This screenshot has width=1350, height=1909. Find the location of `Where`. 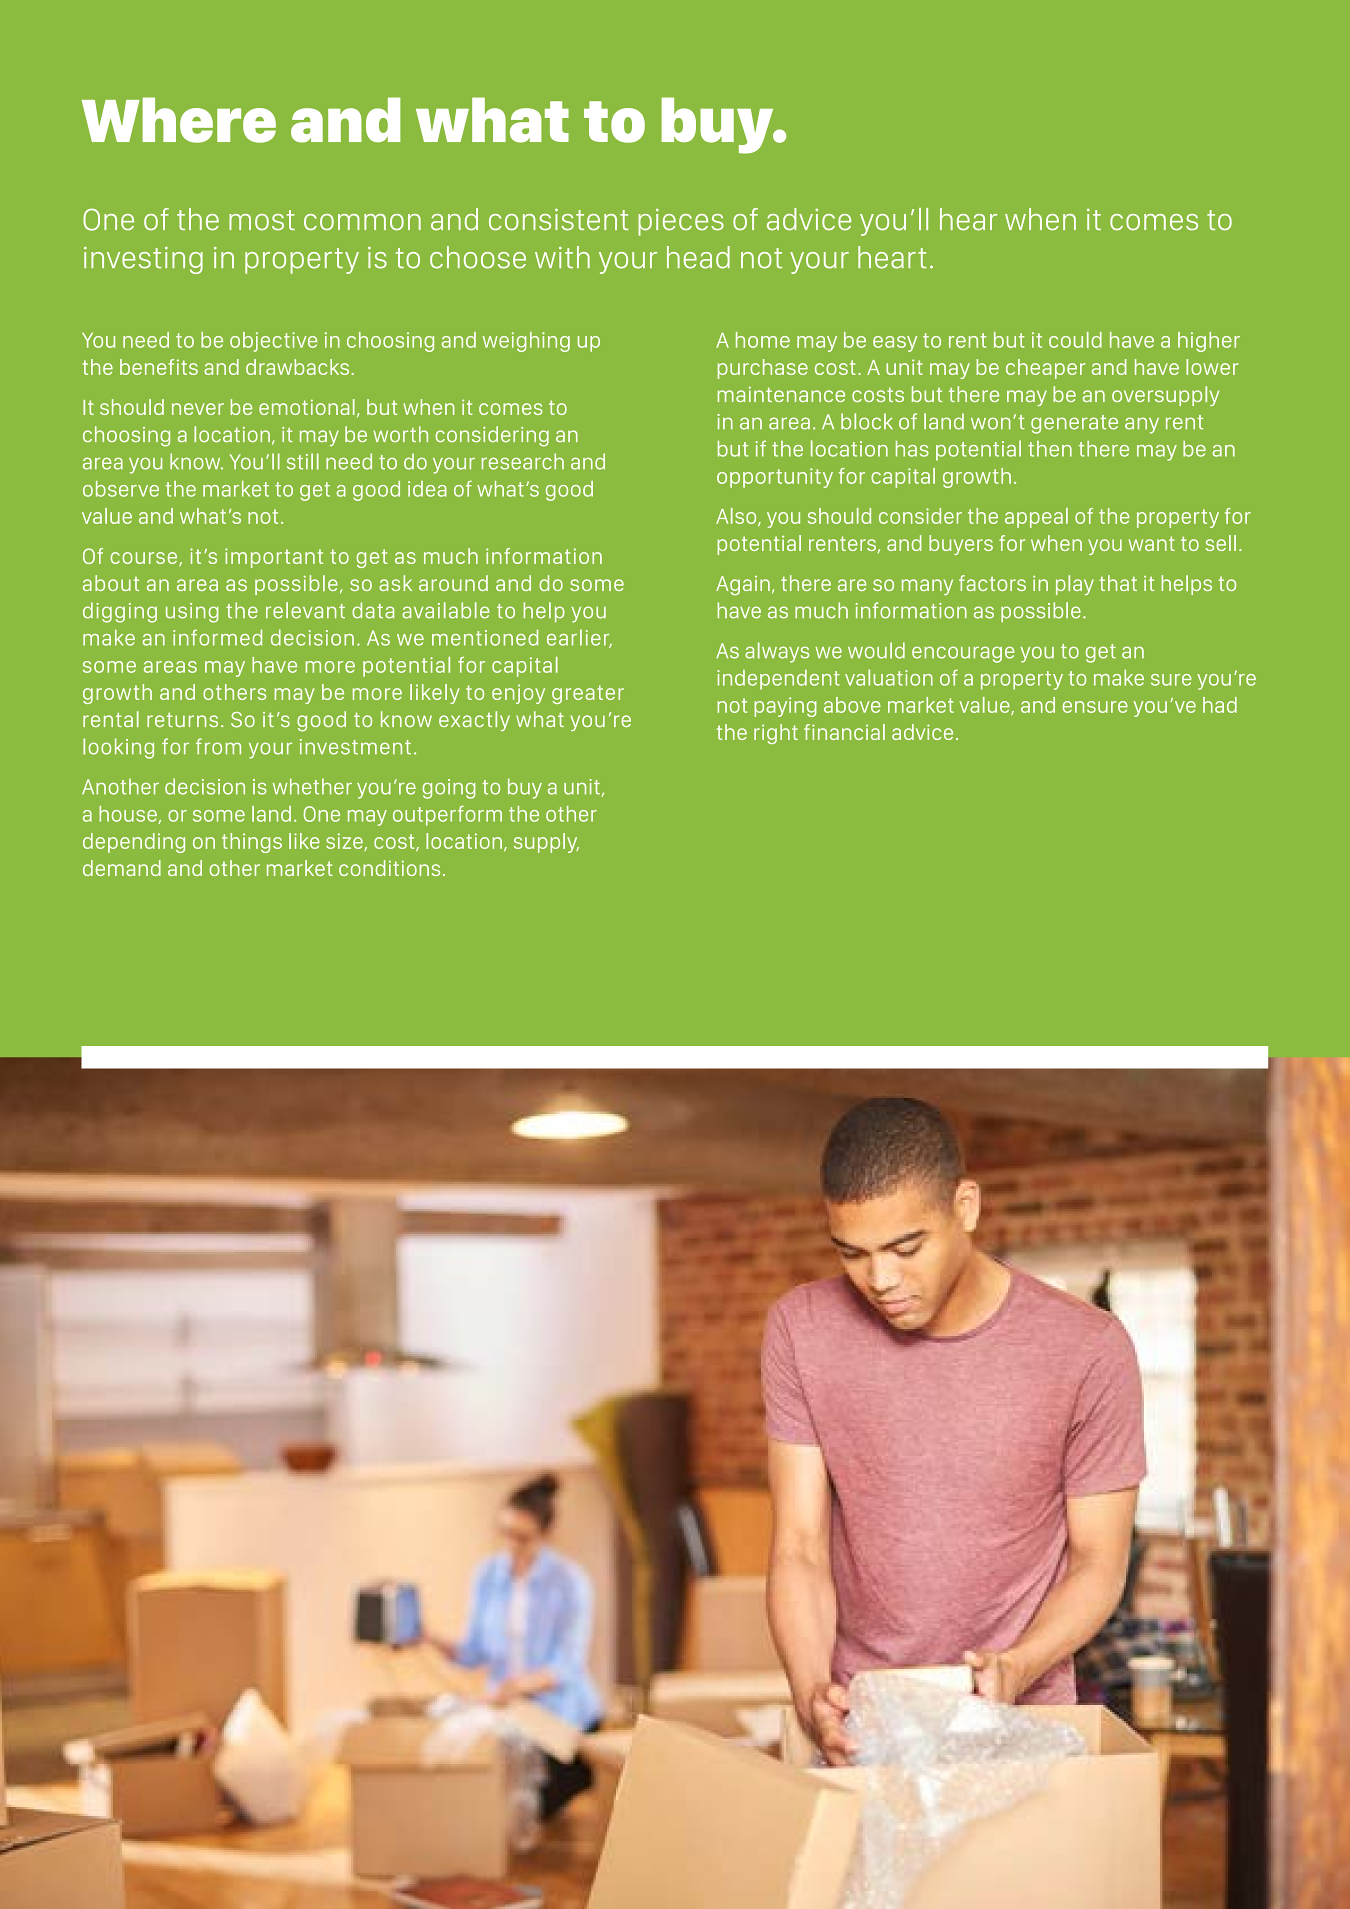

Where is located at coordinates (179, 120).
